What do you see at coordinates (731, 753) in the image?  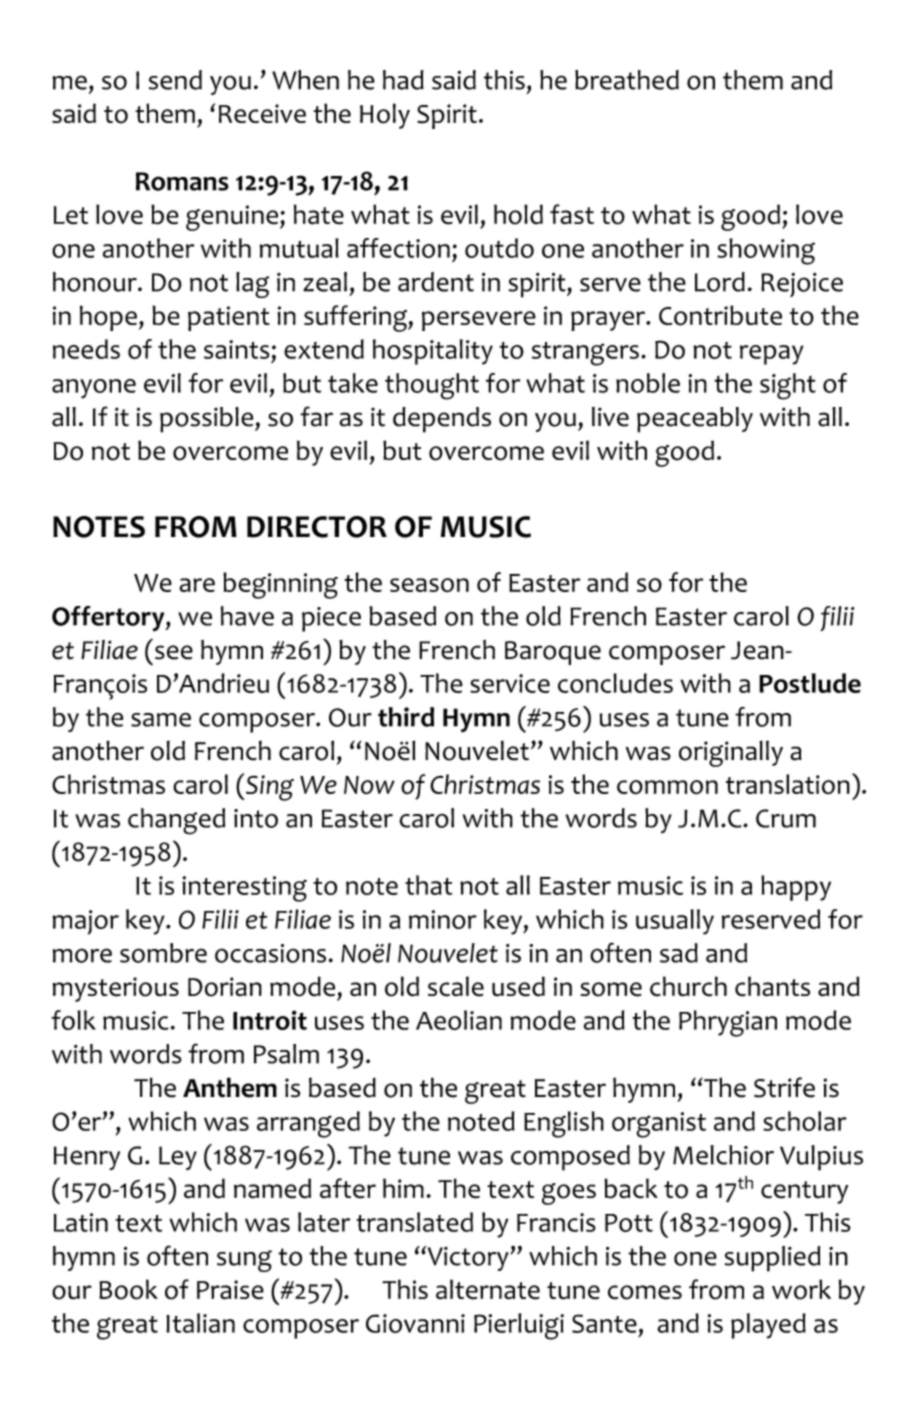 I see `originally` at bounding box center [731, 753].
